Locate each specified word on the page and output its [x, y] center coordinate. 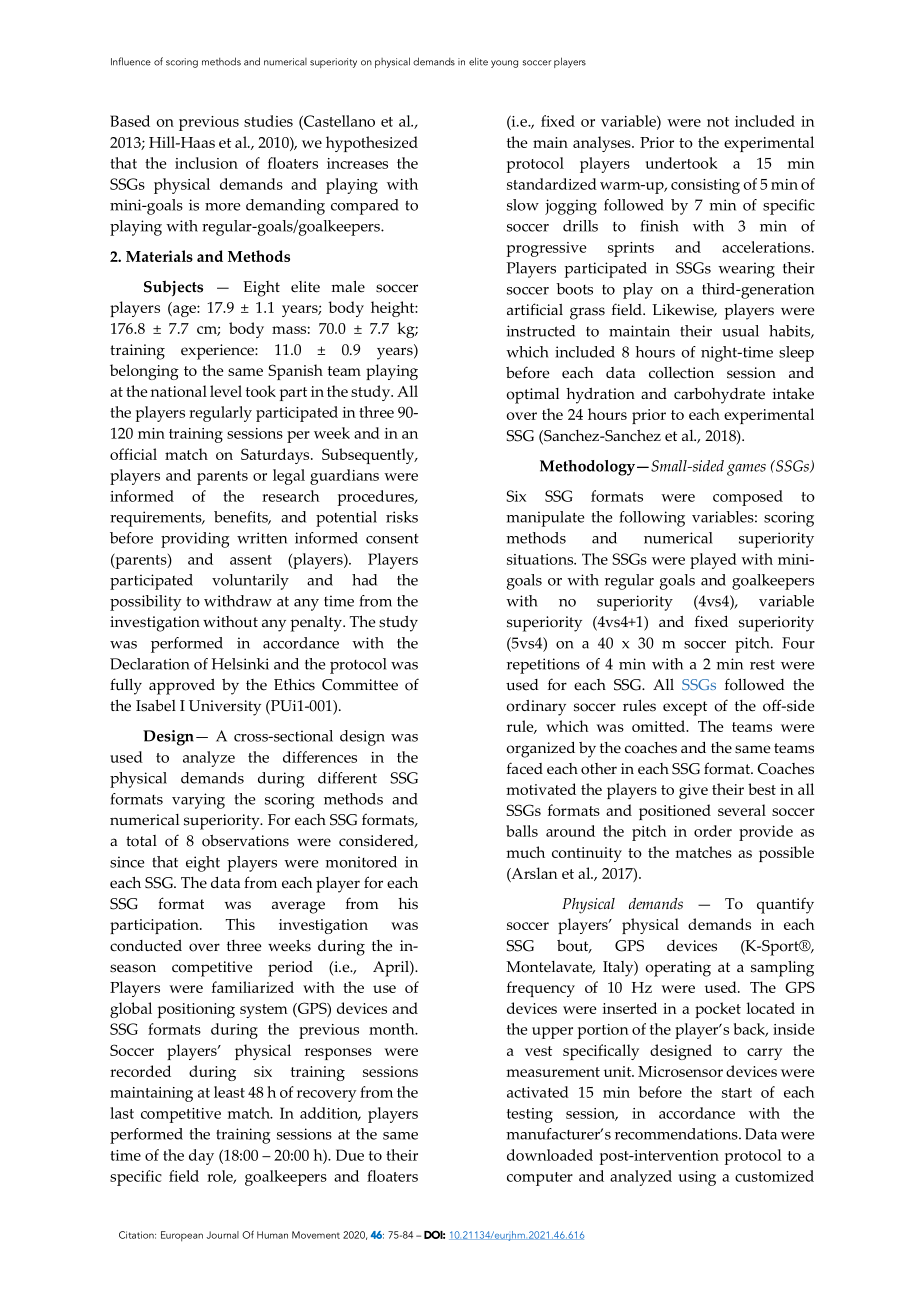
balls [522, 831]
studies [268, 121]
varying [198, 801]
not [718, 122]
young [504, 64]
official [133, 454]
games [746, 470]
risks [402, 517]
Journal [223, 1235]
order [713, 831]
